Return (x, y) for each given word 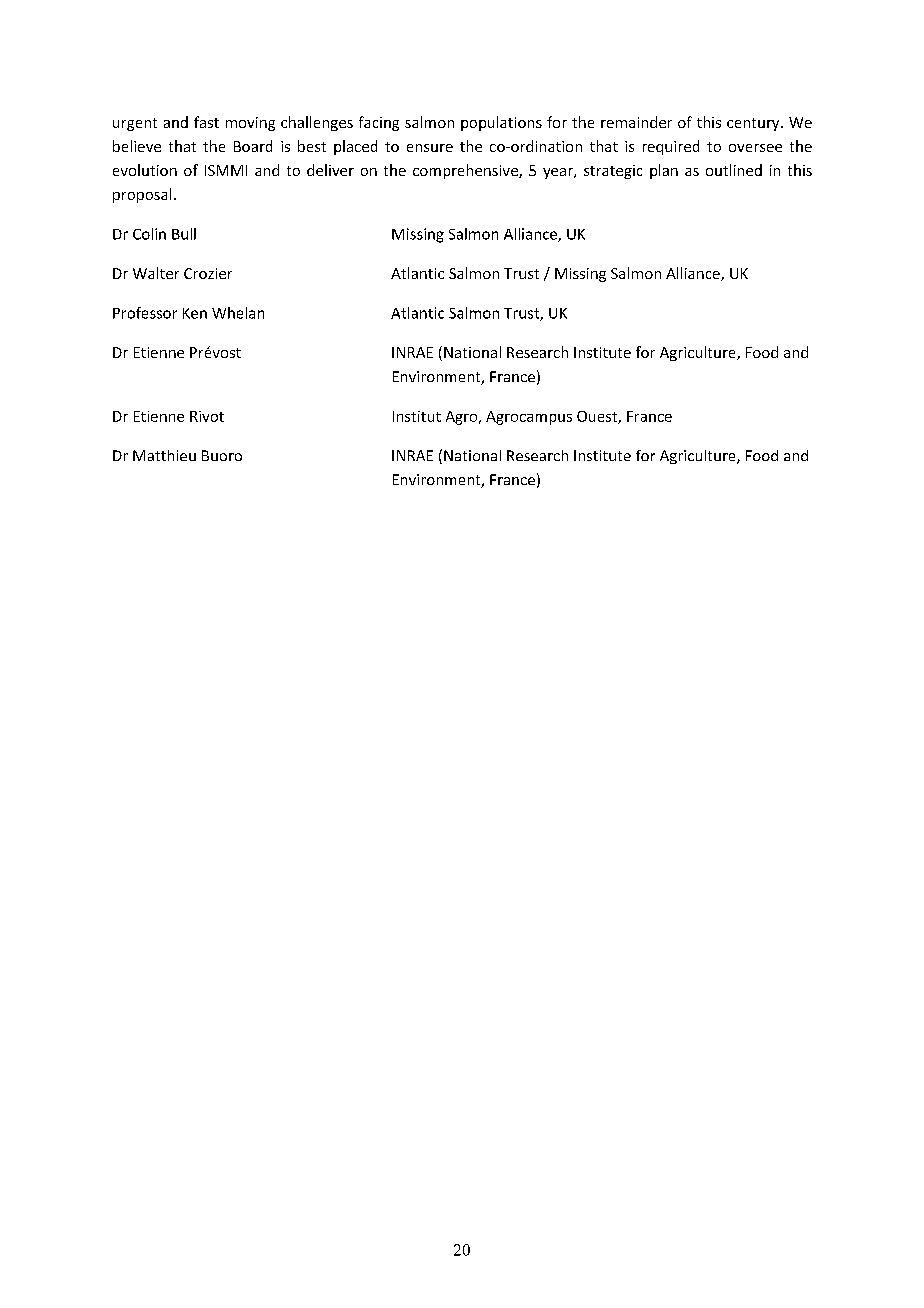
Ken (195, 313)
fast (206, 122)
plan (664, 171)
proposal (142, 195)
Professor (145, 313)
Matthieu (164, 455)
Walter (156, 273)
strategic (613, 172)
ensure (430, 148)
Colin (149, 234)
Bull (184, 234)
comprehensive (466, 171)
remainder (636, 122)
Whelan (238, 313)
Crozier (208, 273)
